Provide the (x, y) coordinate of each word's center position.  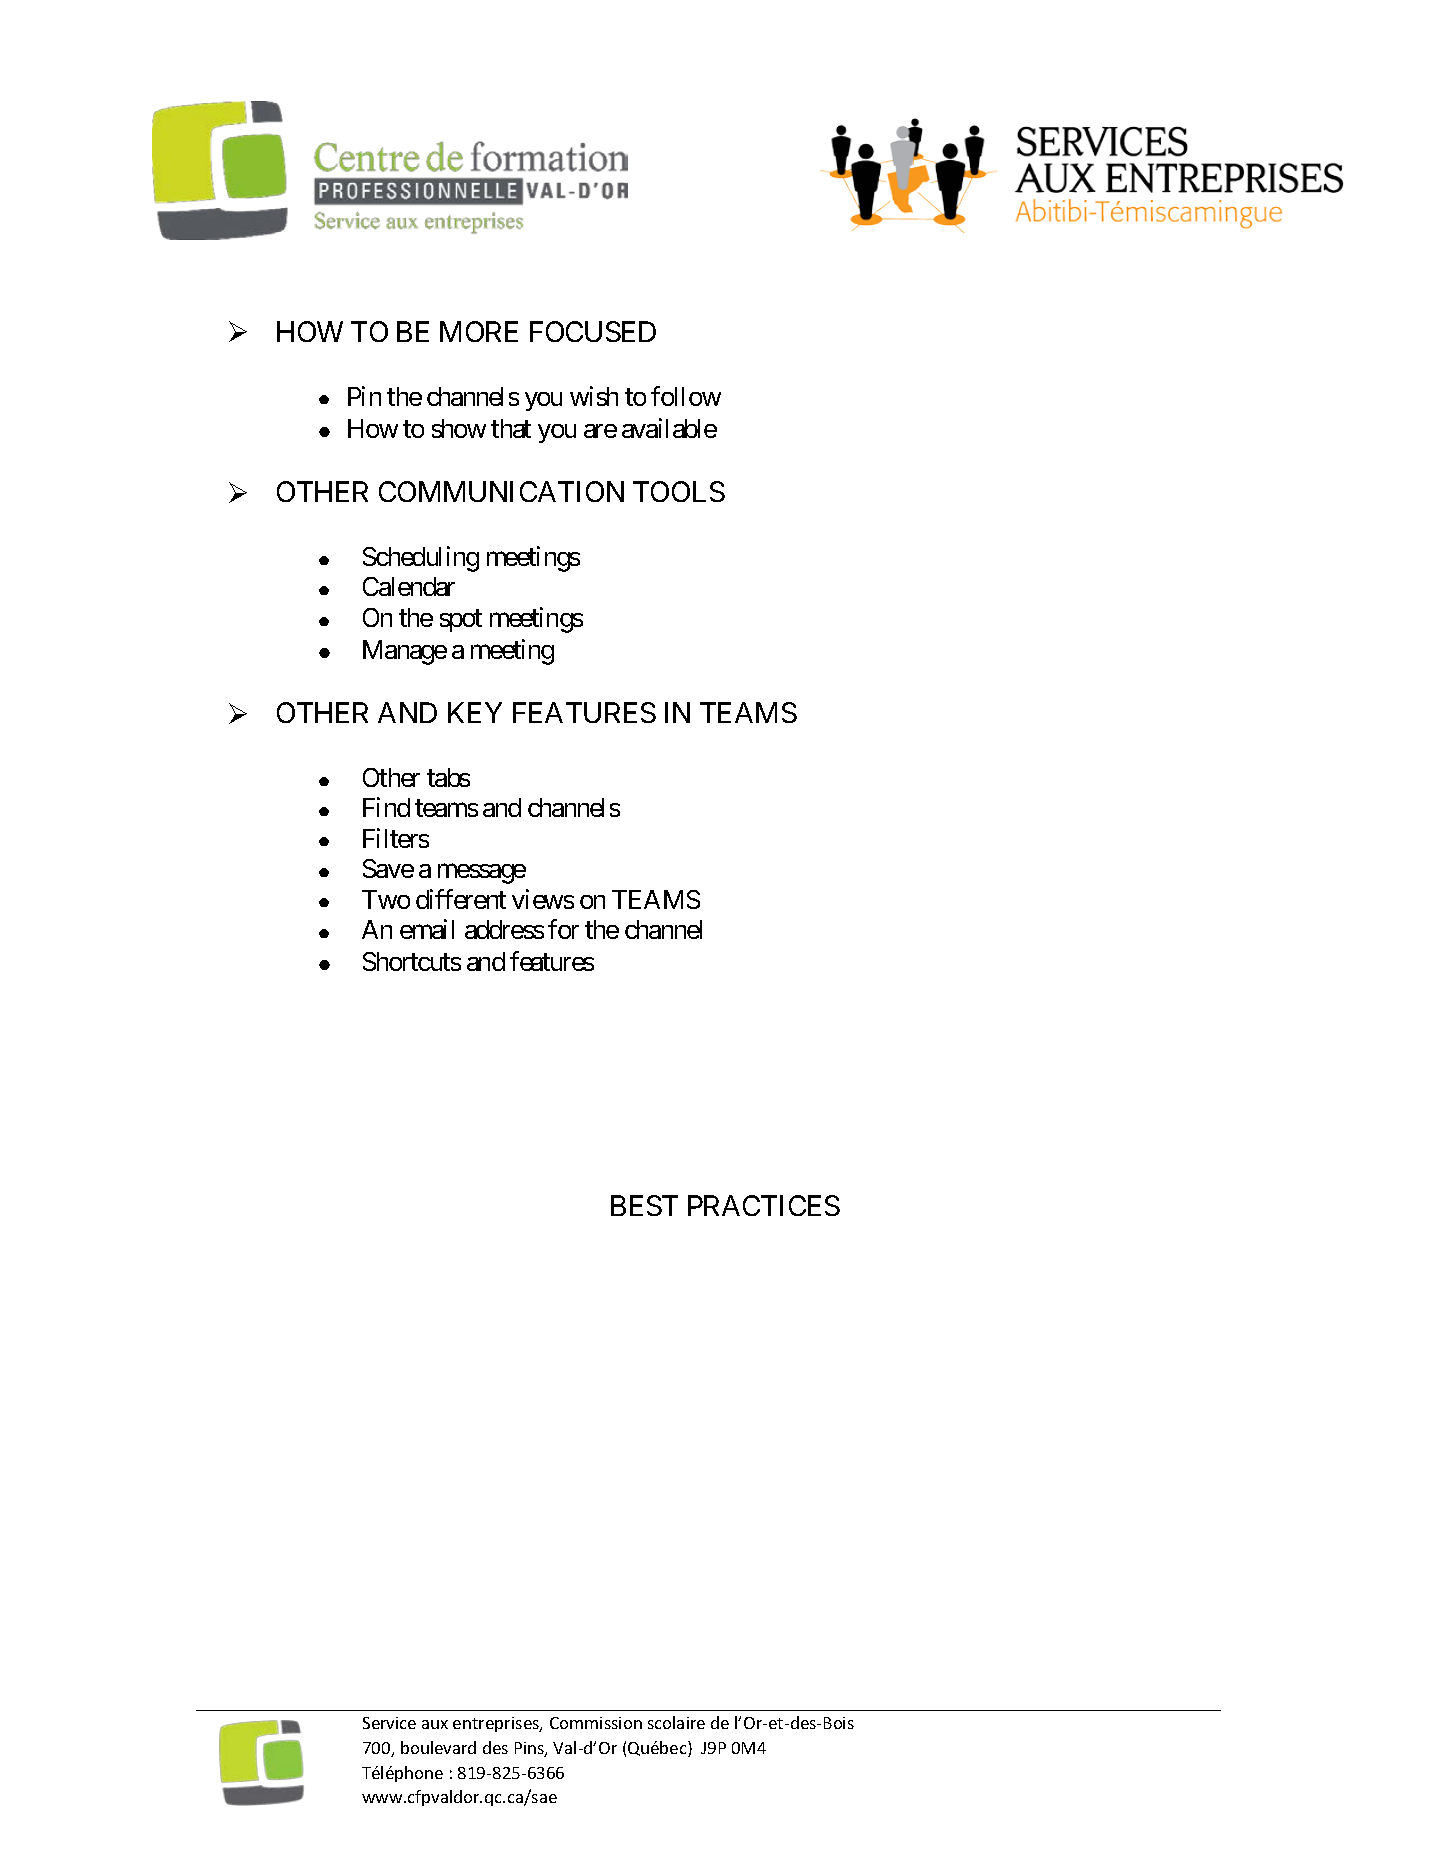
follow (686, 396)
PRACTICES (764, 1205)
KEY (475, 713)
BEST (644, 1205)
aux (435, 1724)
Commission (596, 1723)
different (461, 899)
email (427, 929)
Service (389, 1723)
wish (594, 396)
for (563, 929)
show (459, 428)
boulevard (438, 1747)
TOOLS (679, 491)
